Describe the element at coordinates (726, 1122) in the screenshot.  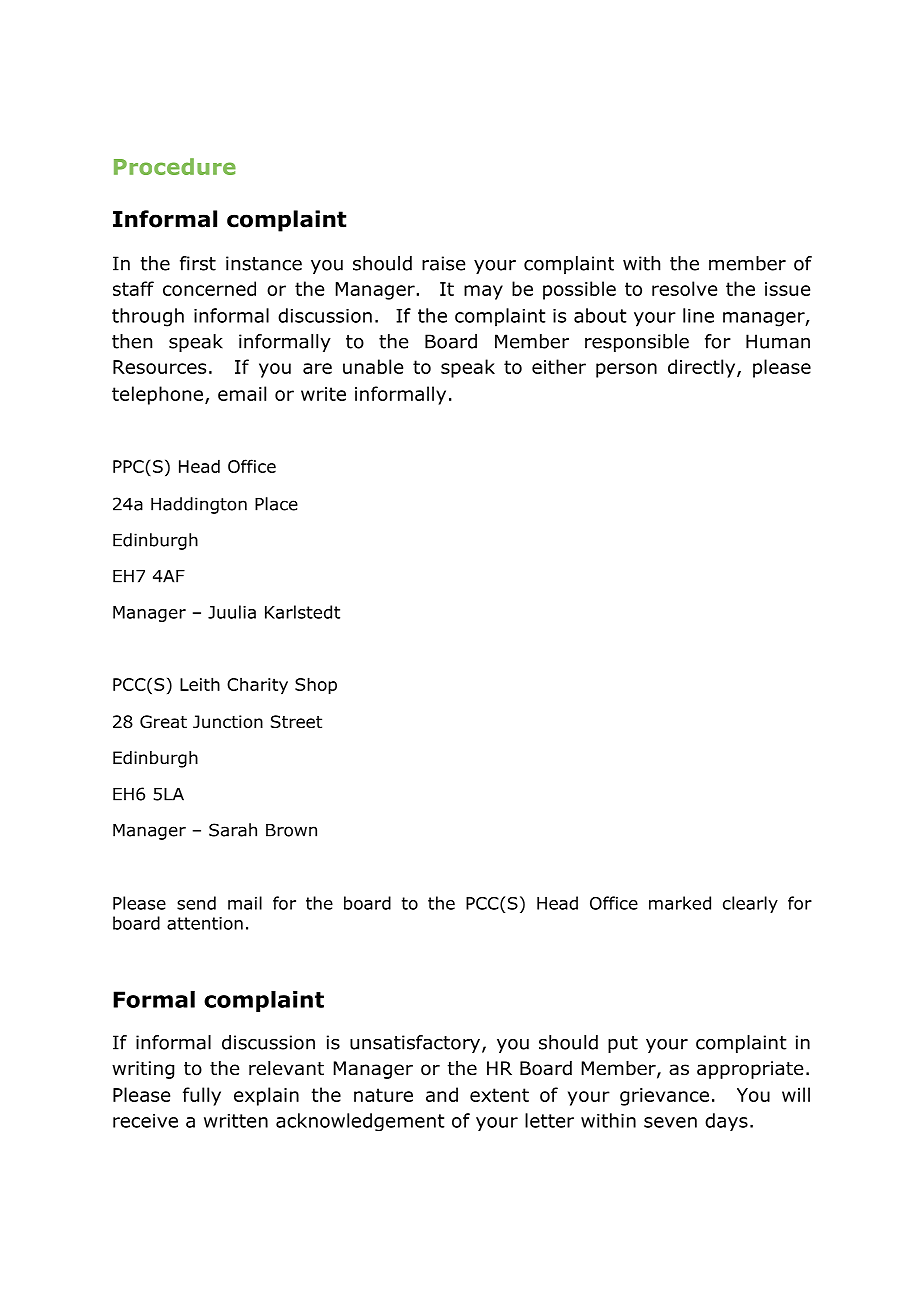
I see `days` at that location.
